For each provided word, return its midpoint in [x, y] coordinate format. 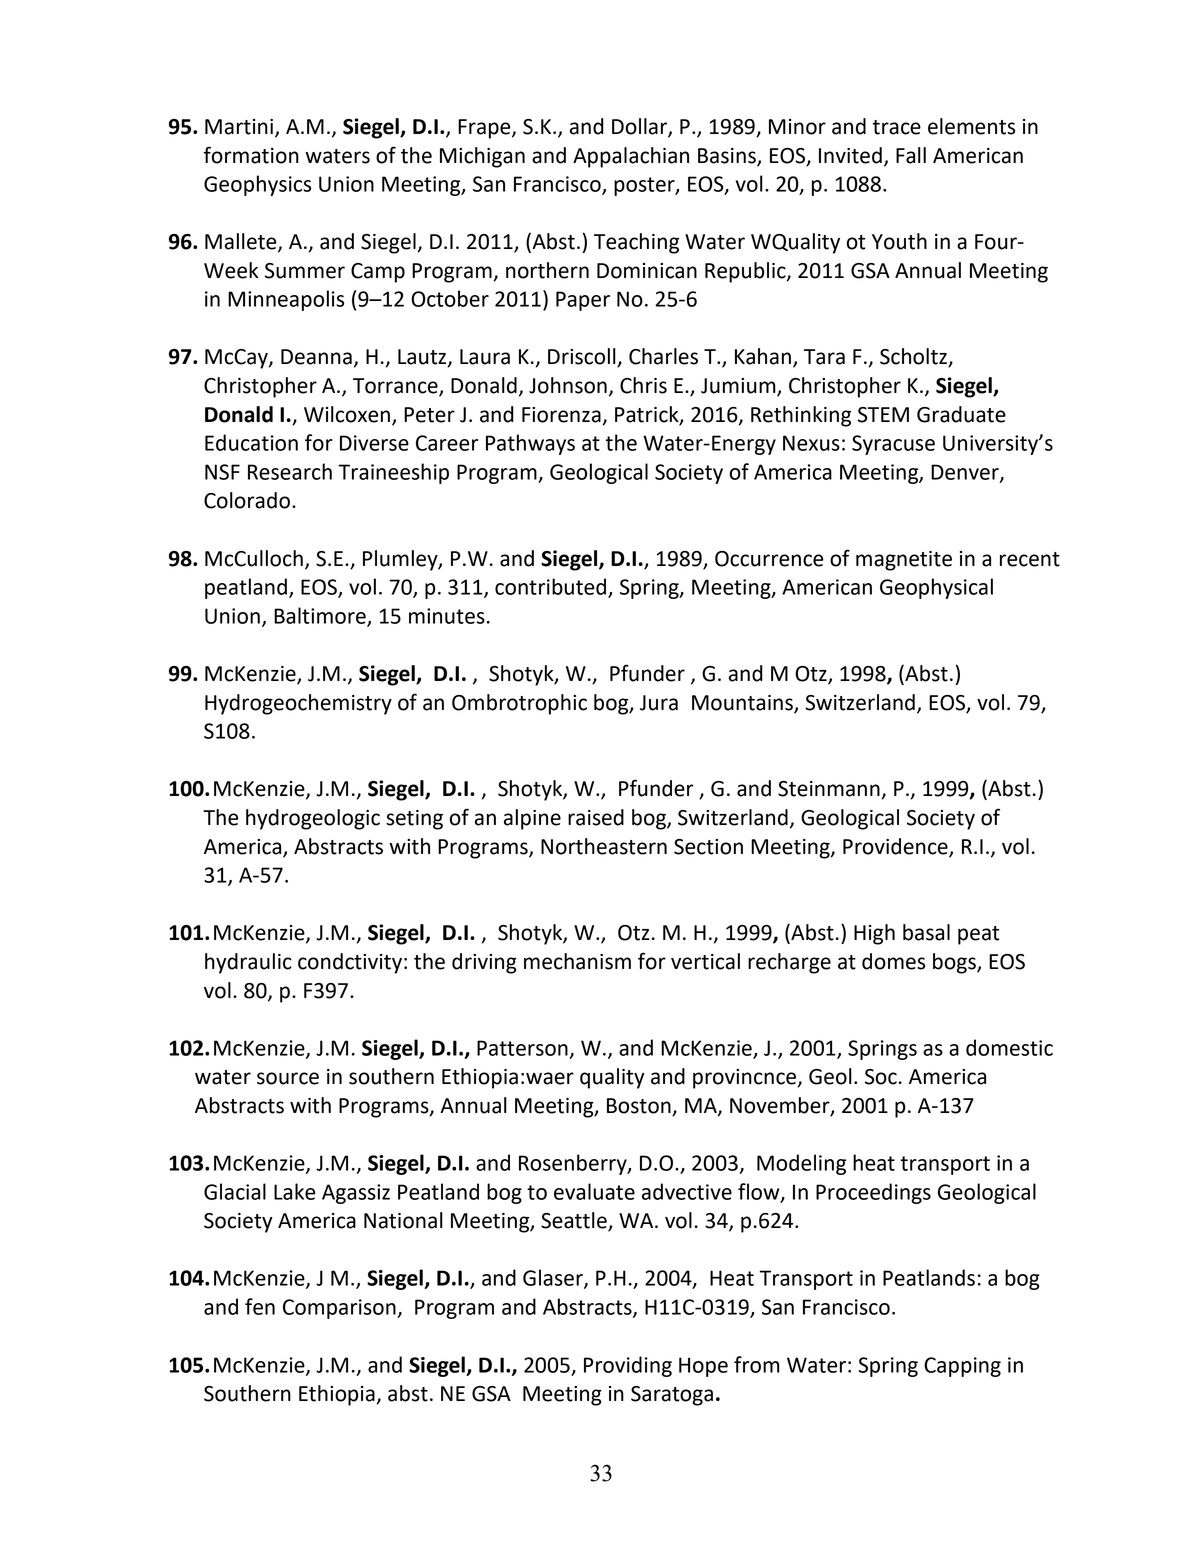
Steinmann [829, 789]
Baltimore [321, 616]
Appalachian [631, 157]
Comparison [340, 1309]
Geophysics [257, 185]
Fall [911, 155]
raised [596, 817]
